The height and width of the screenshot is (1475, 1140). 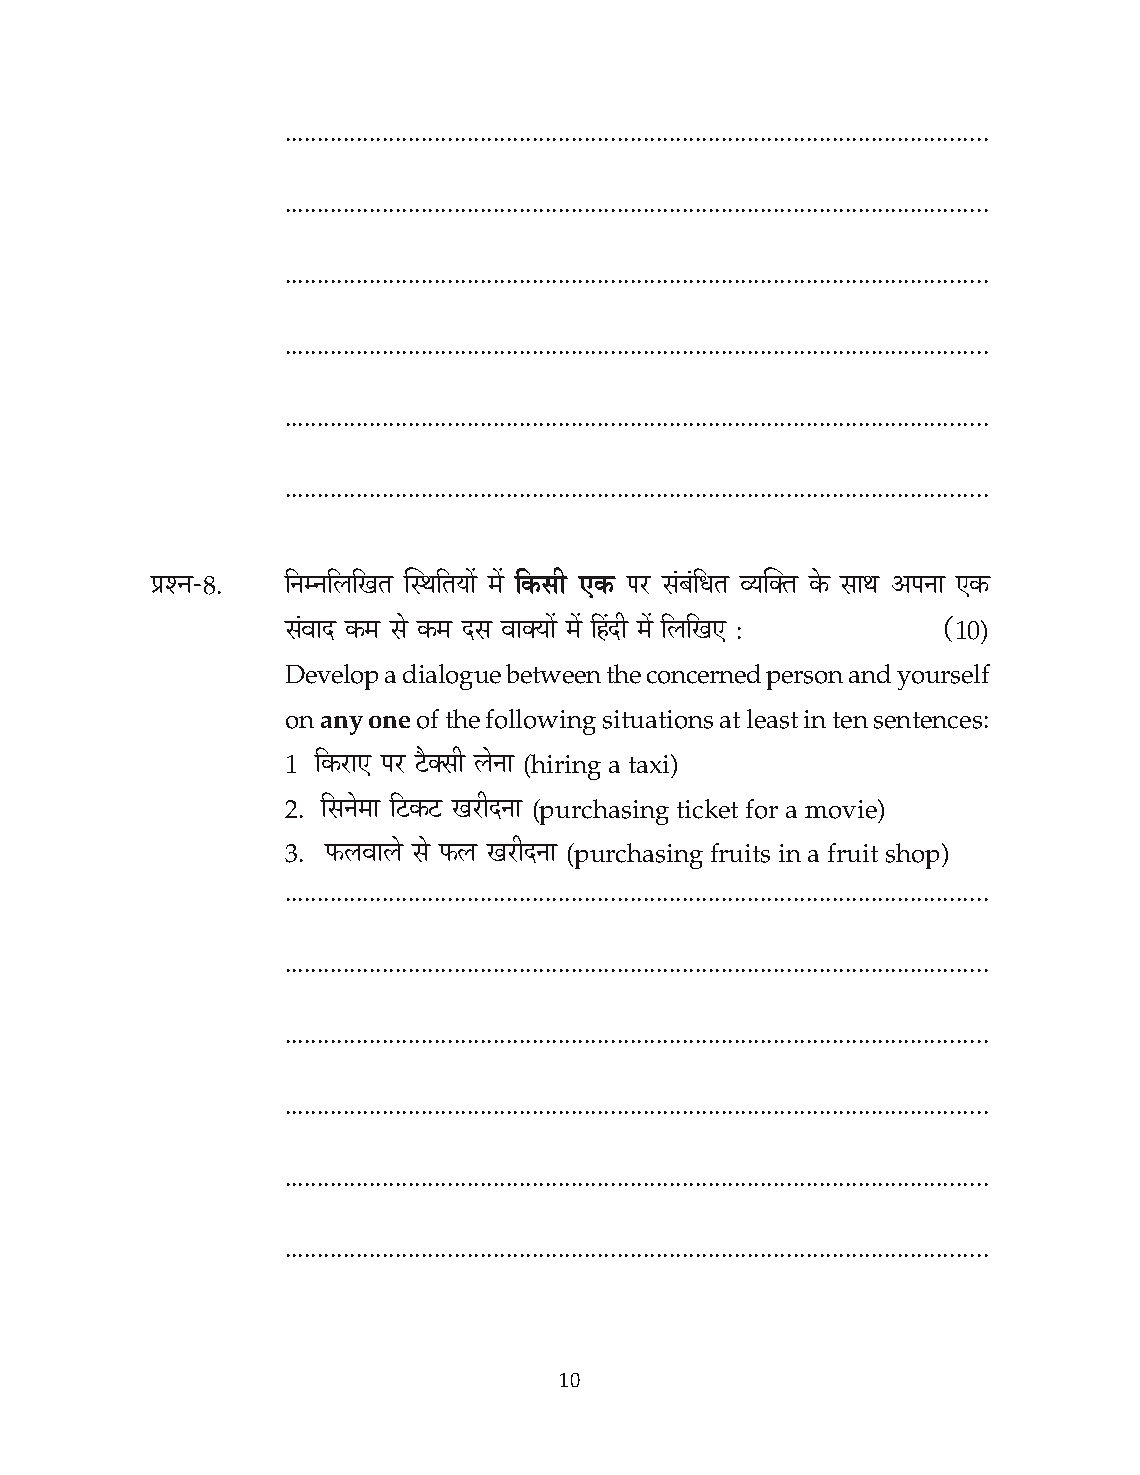 What do you see at coordinates (541, 722) in the screenshot?
I see `following` at bounding box center [541, 722].
